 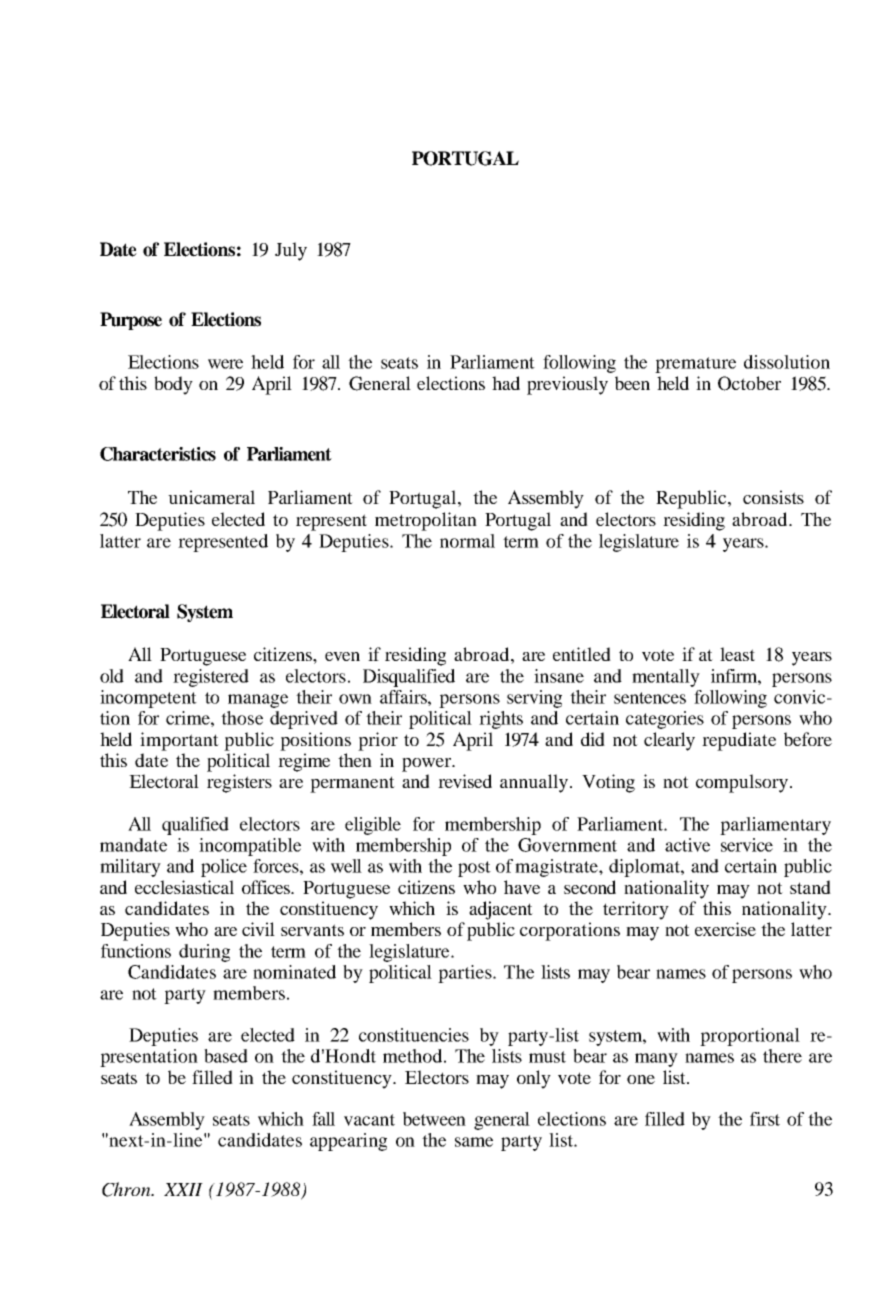 What do you see at coordinates (501, 720) in the image?
I see `rights` at bounding box center [501, 720].
